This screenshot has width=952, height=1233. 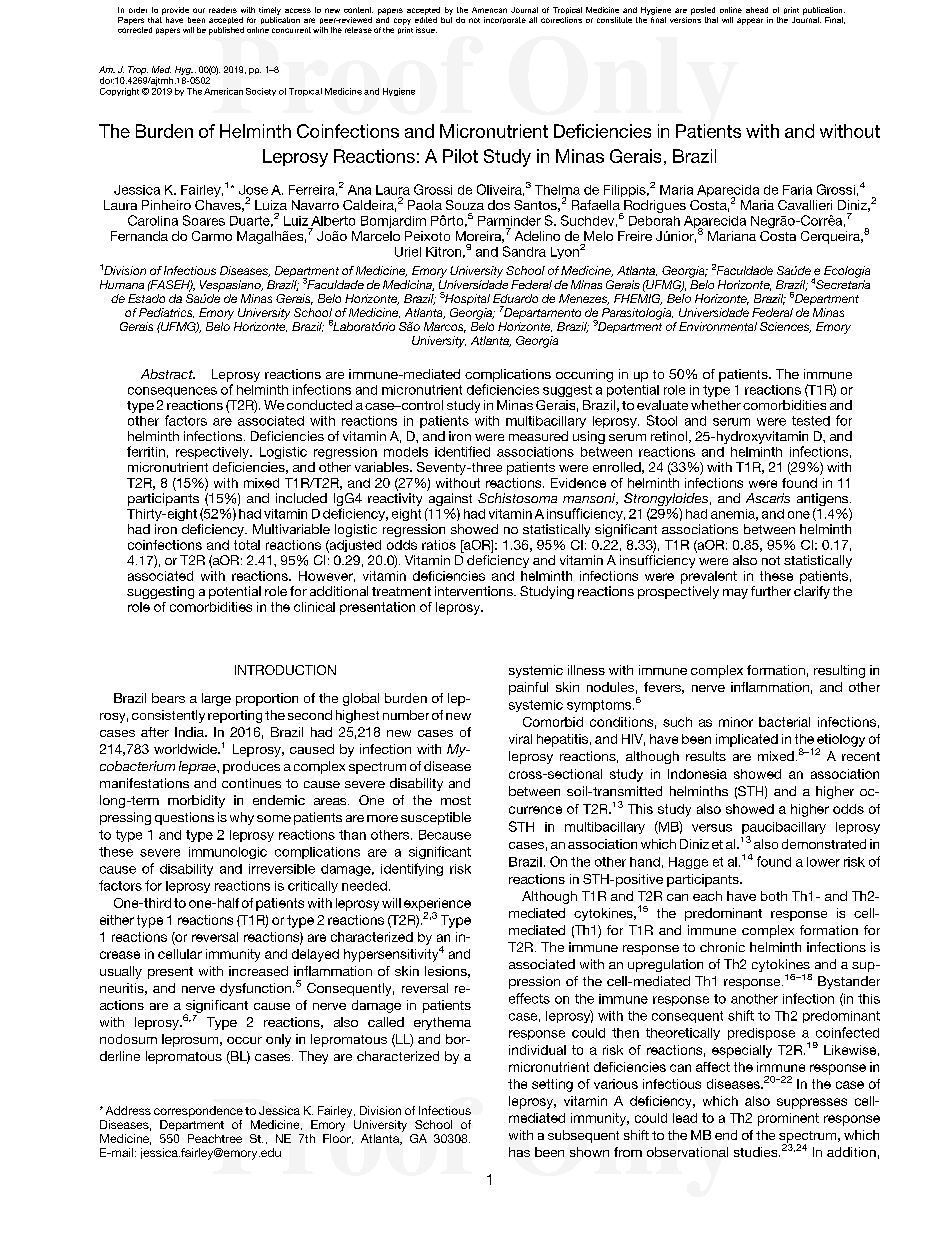 What do you see at coordinates (475, 591) in the screenshot?
I see `interventions` at bounding box center [475, 591].
